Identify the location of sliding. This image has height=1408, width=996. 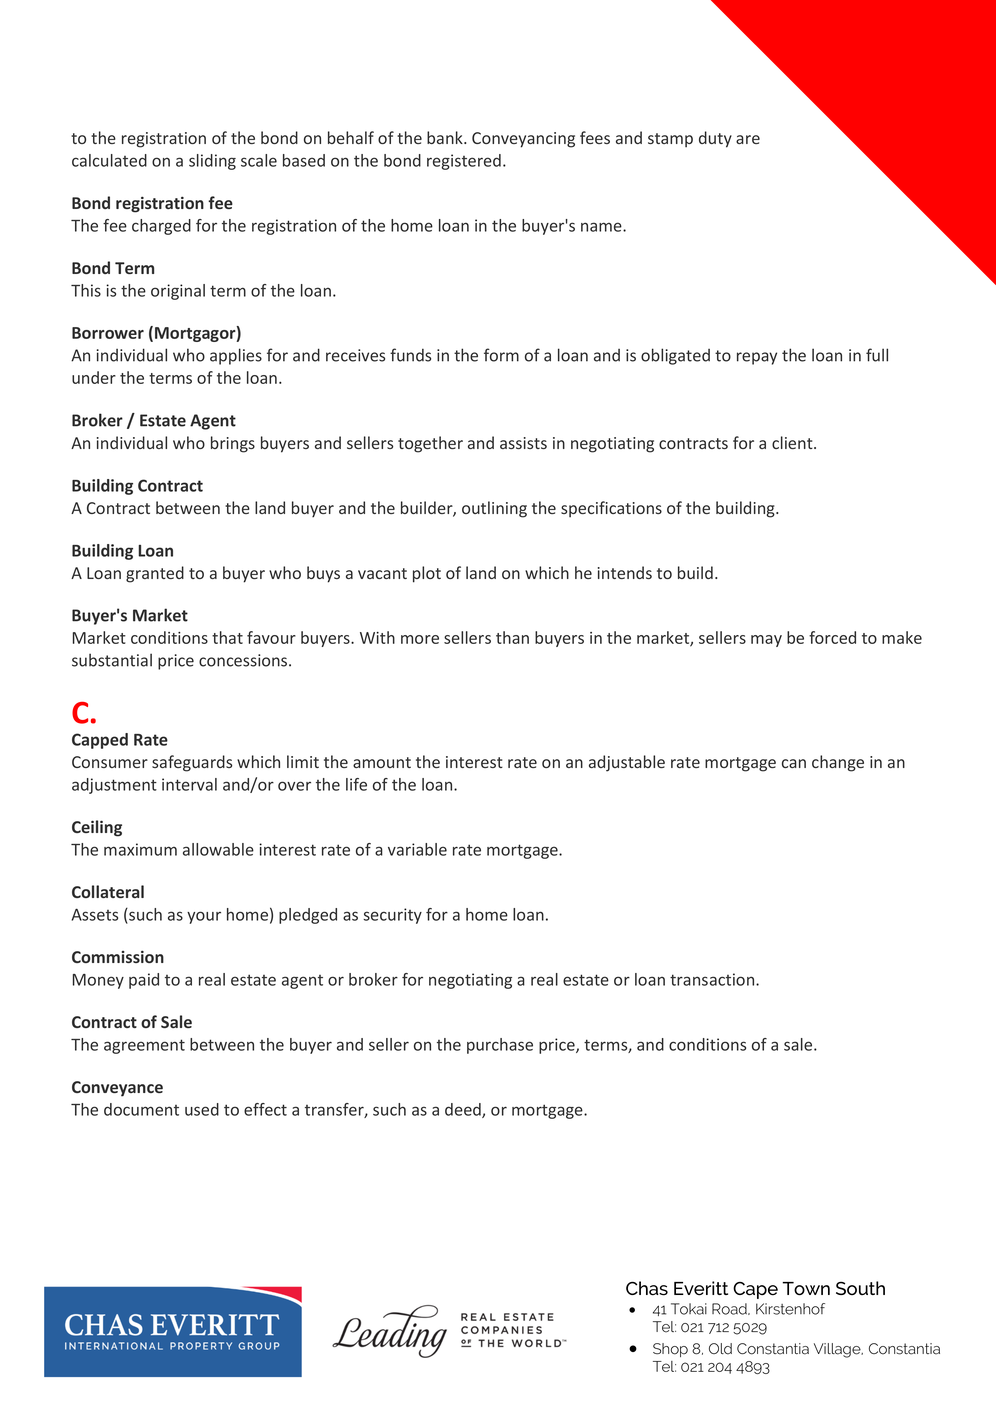
(212, 162).
